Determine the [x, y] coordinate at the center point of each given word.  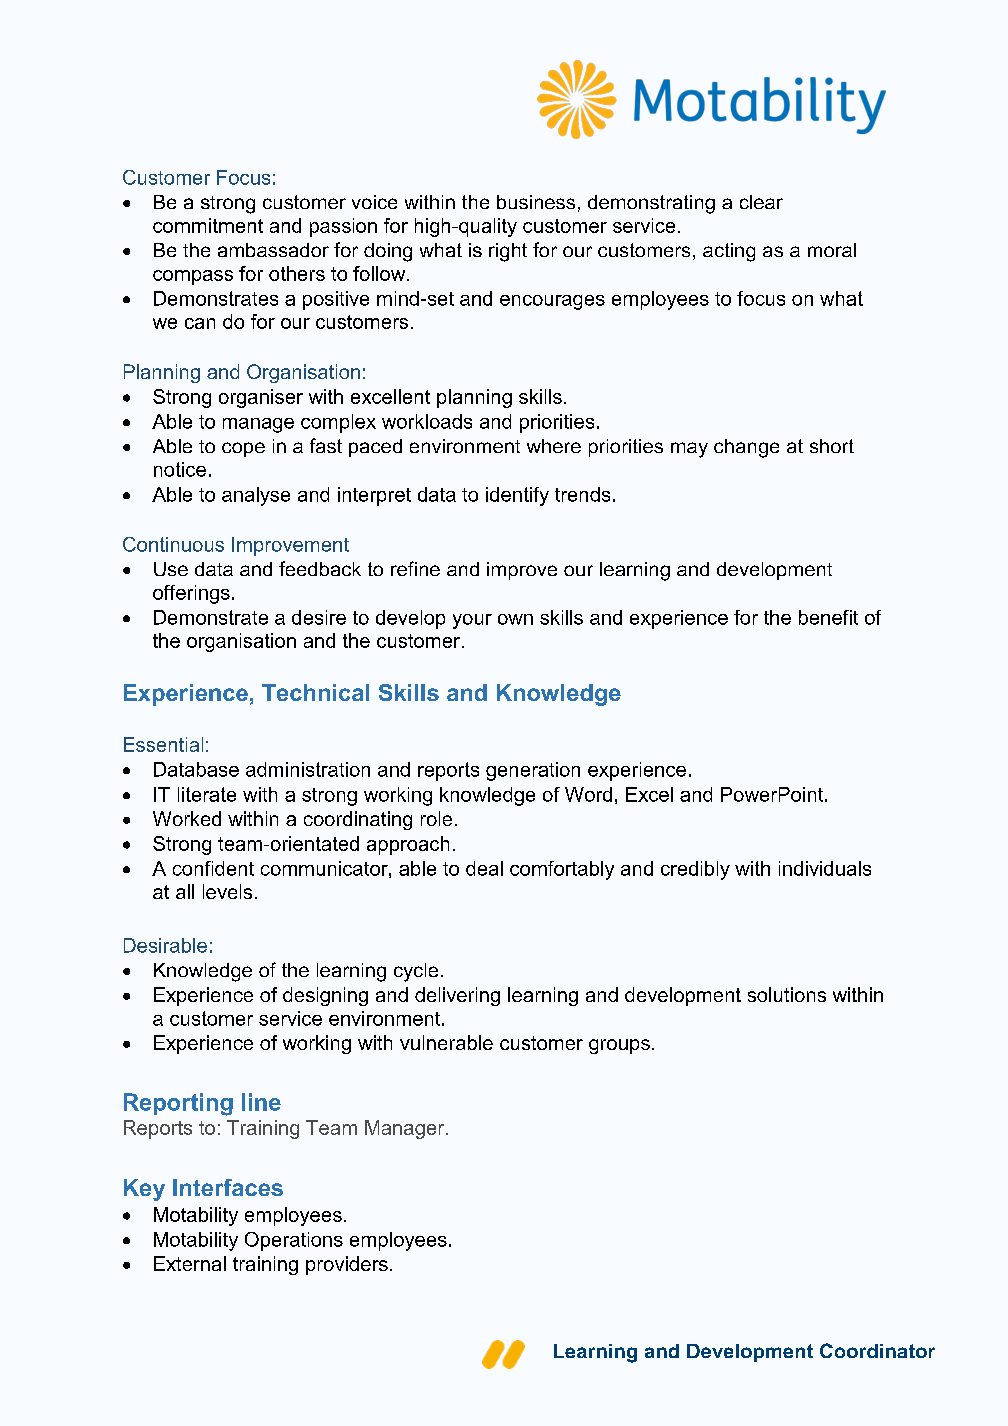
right [508, 252]
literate [207, 794]
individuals [825, 868]
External [190, 1263]
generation [533, 771]
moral [832, 250]
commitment [208, 225]
